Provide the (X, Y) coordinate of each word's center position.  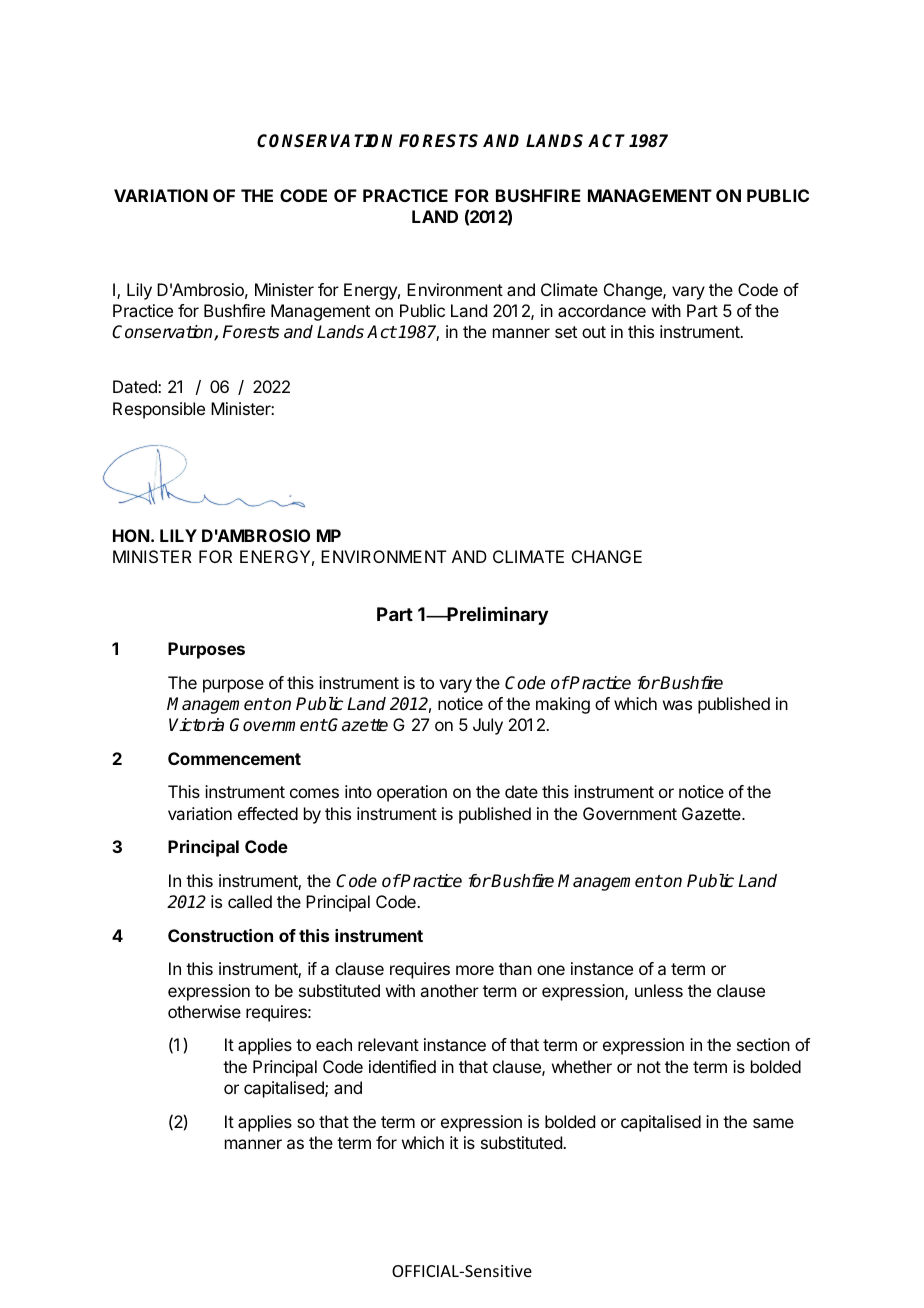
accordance (602, 310)
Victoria (196, 725)
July (488, 726)
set (566, 332)
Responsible (159, 410)
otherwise (204, 1011)
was (677, 705)
